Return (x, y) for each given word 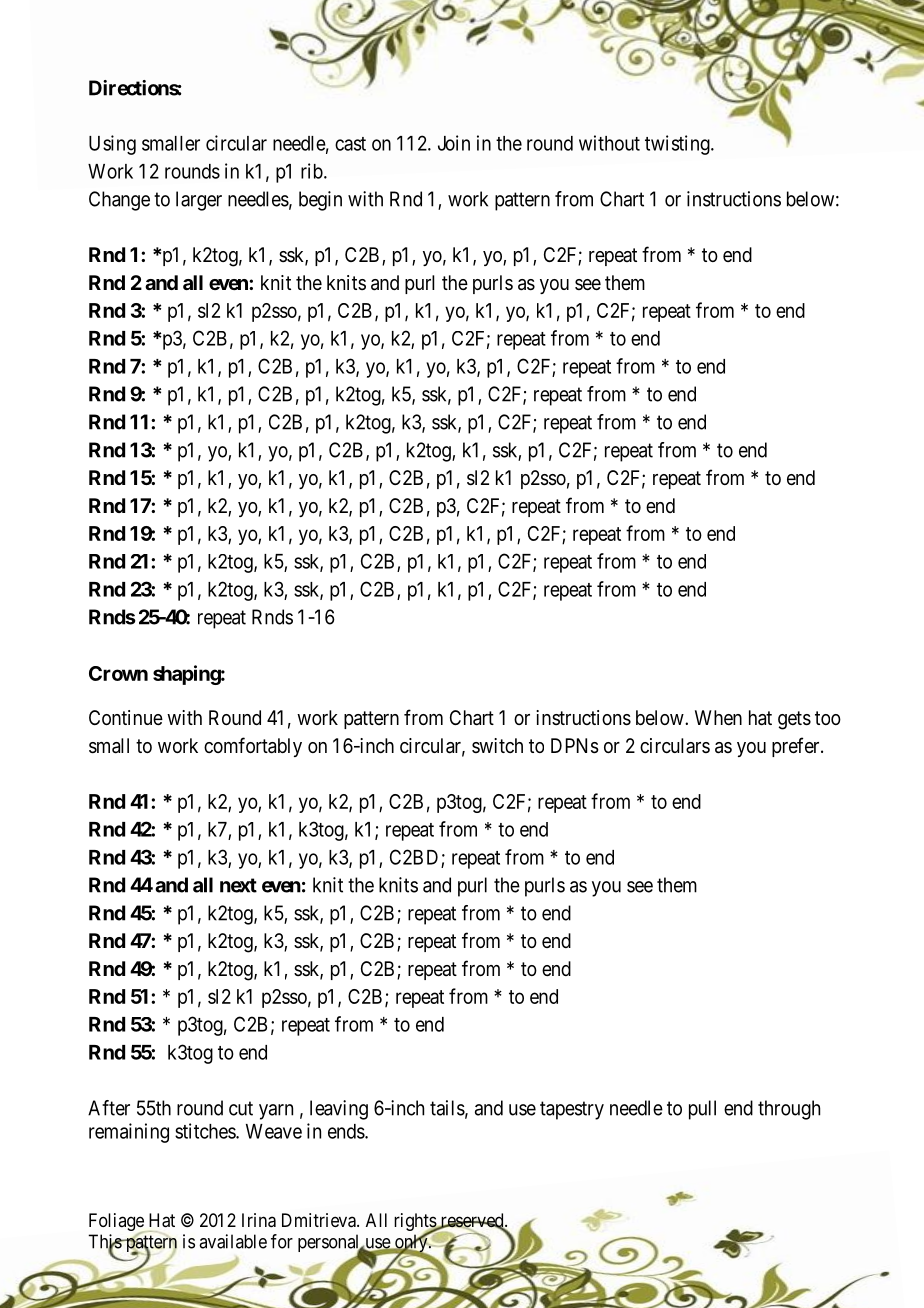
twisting (678, 145)
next (238, 885)
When (718, 717)
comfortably (253, 747)
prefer (797, 747)
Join (454, 143)
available (233, 1241)
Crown (118, 673)
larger (199, 201)
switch (497, 745)
